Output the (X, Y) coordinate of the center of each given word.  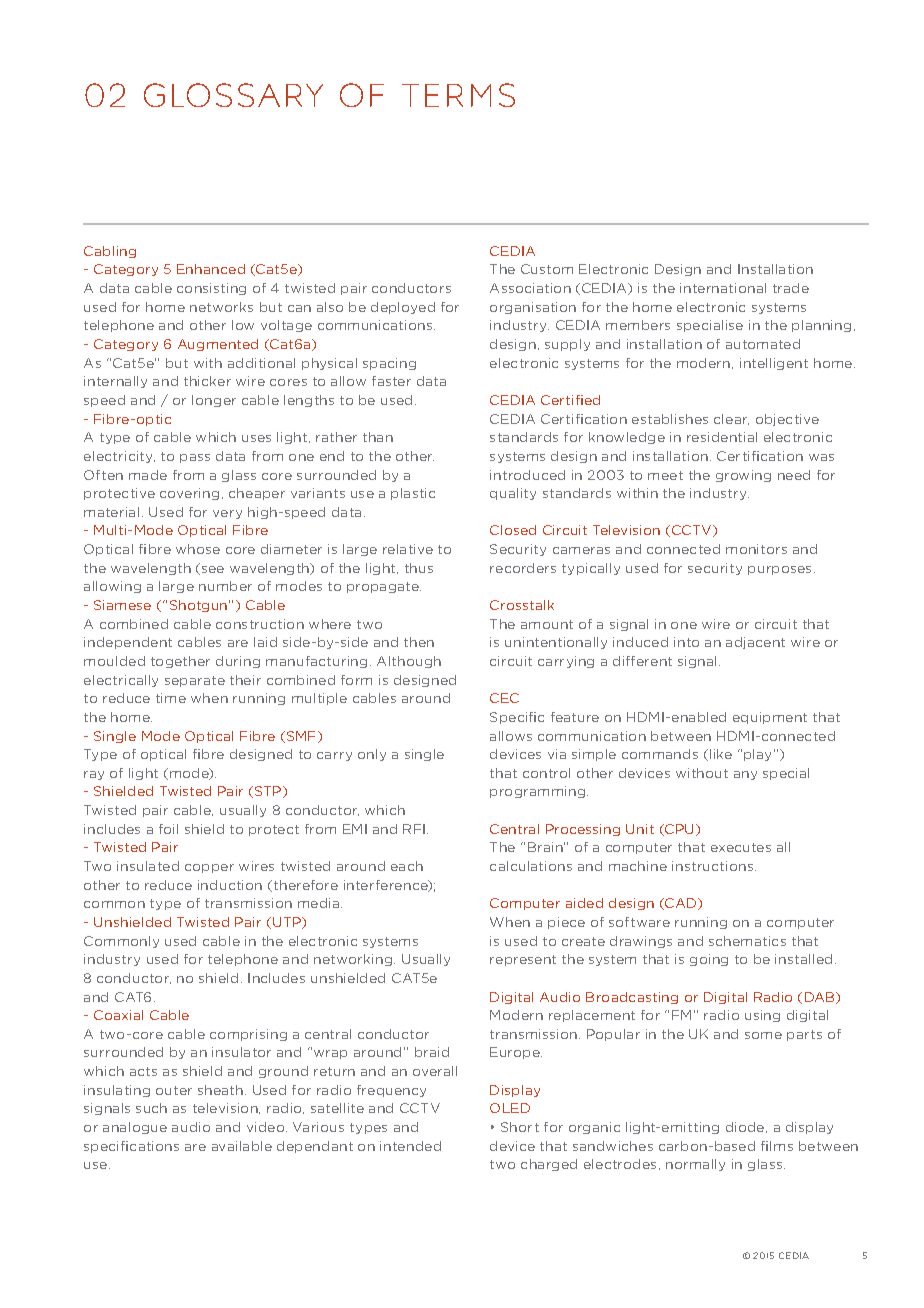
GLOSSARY (233, 95)
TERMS (458, 95)
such (151, 1108)
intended (410, 1146)
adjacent (755, 643)
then (419, 642)
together (180, 662)
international (723, 288)
